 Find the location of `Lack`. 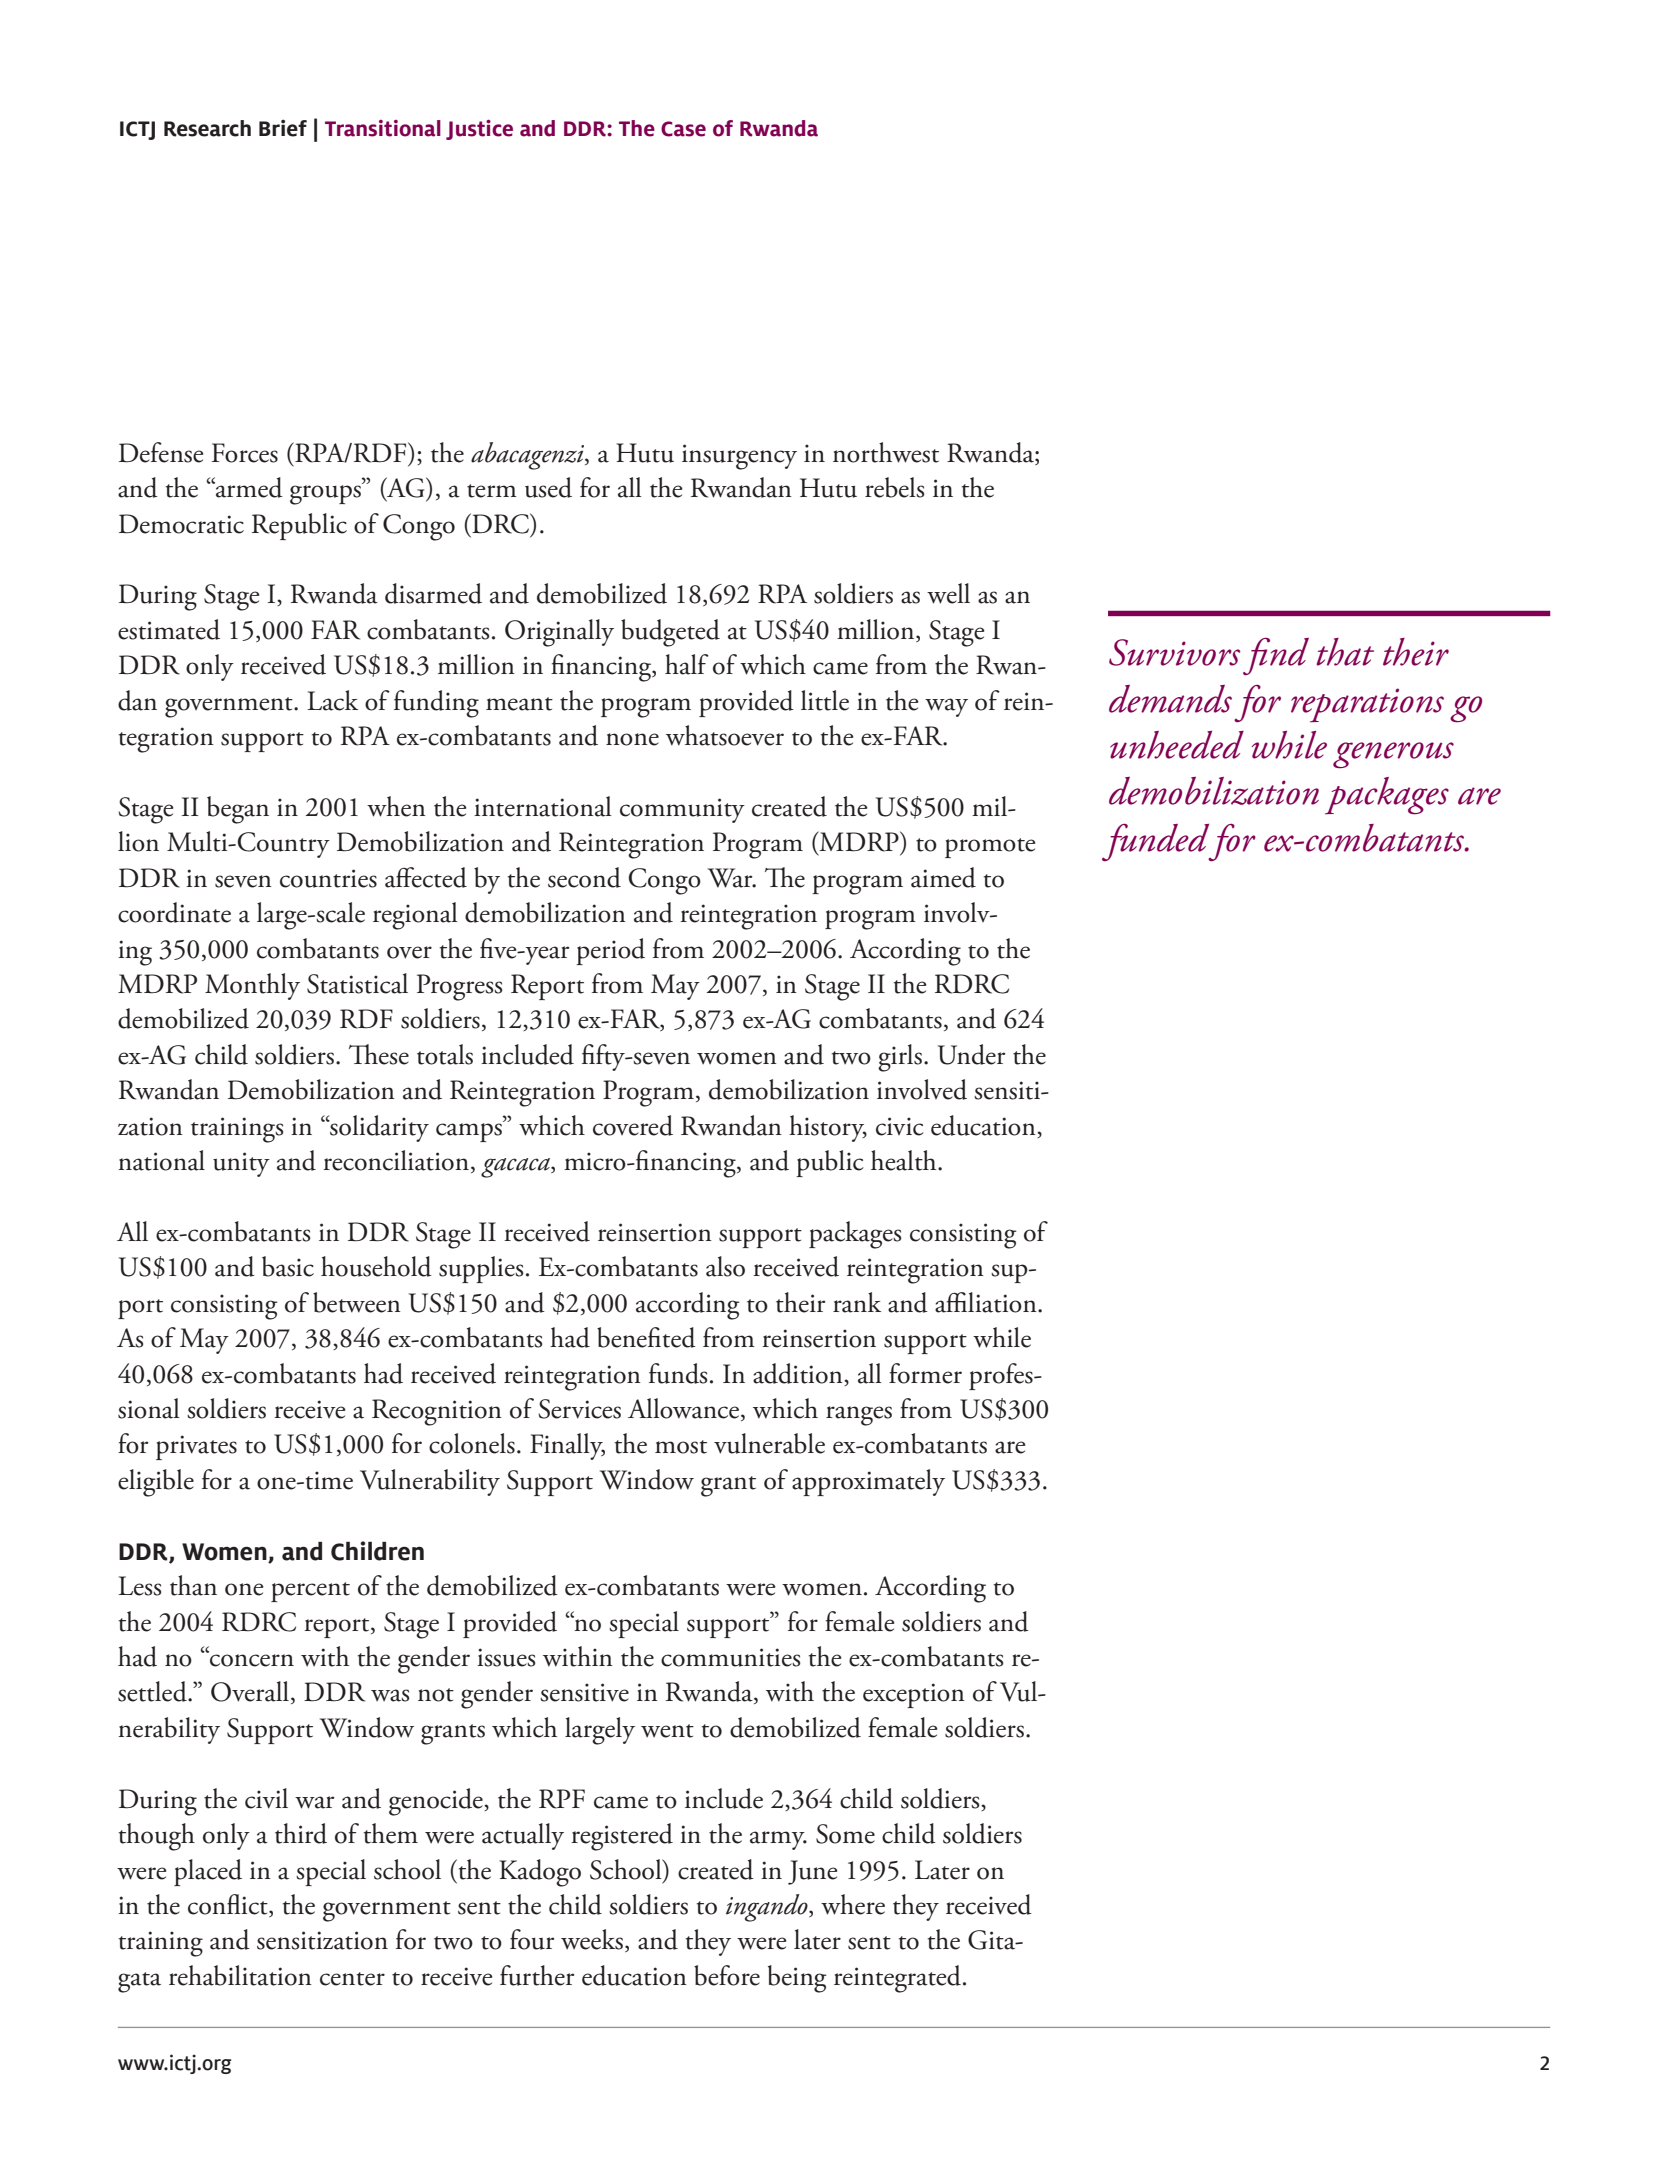

Lack is located at coordinates (332, 700).
